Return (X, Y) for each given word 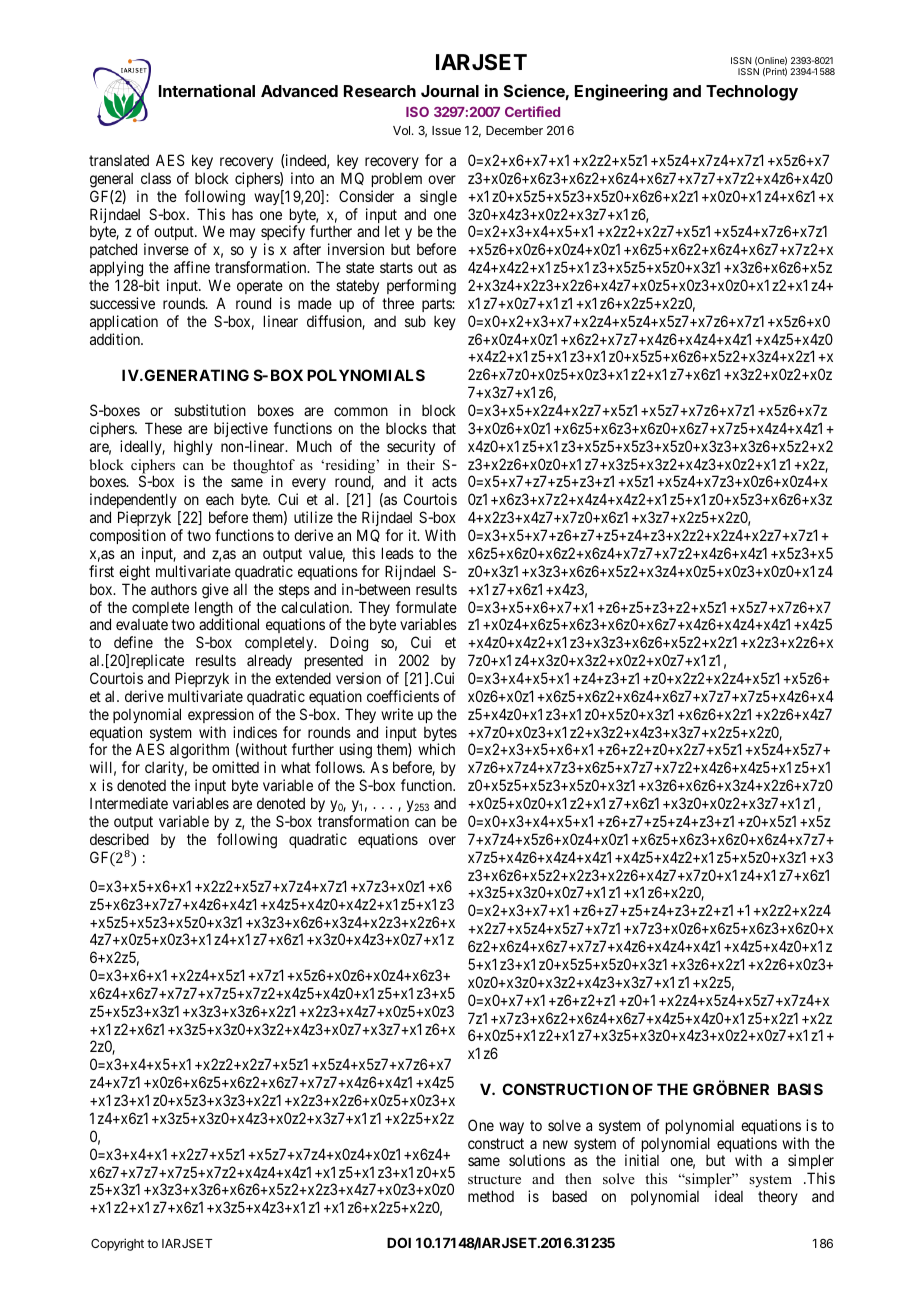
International (207, 90)
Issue (446, 130)
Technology (752, 93)
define (133, 642)
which (436, 749)
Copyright (117, 1244)
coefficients (403, 696)
